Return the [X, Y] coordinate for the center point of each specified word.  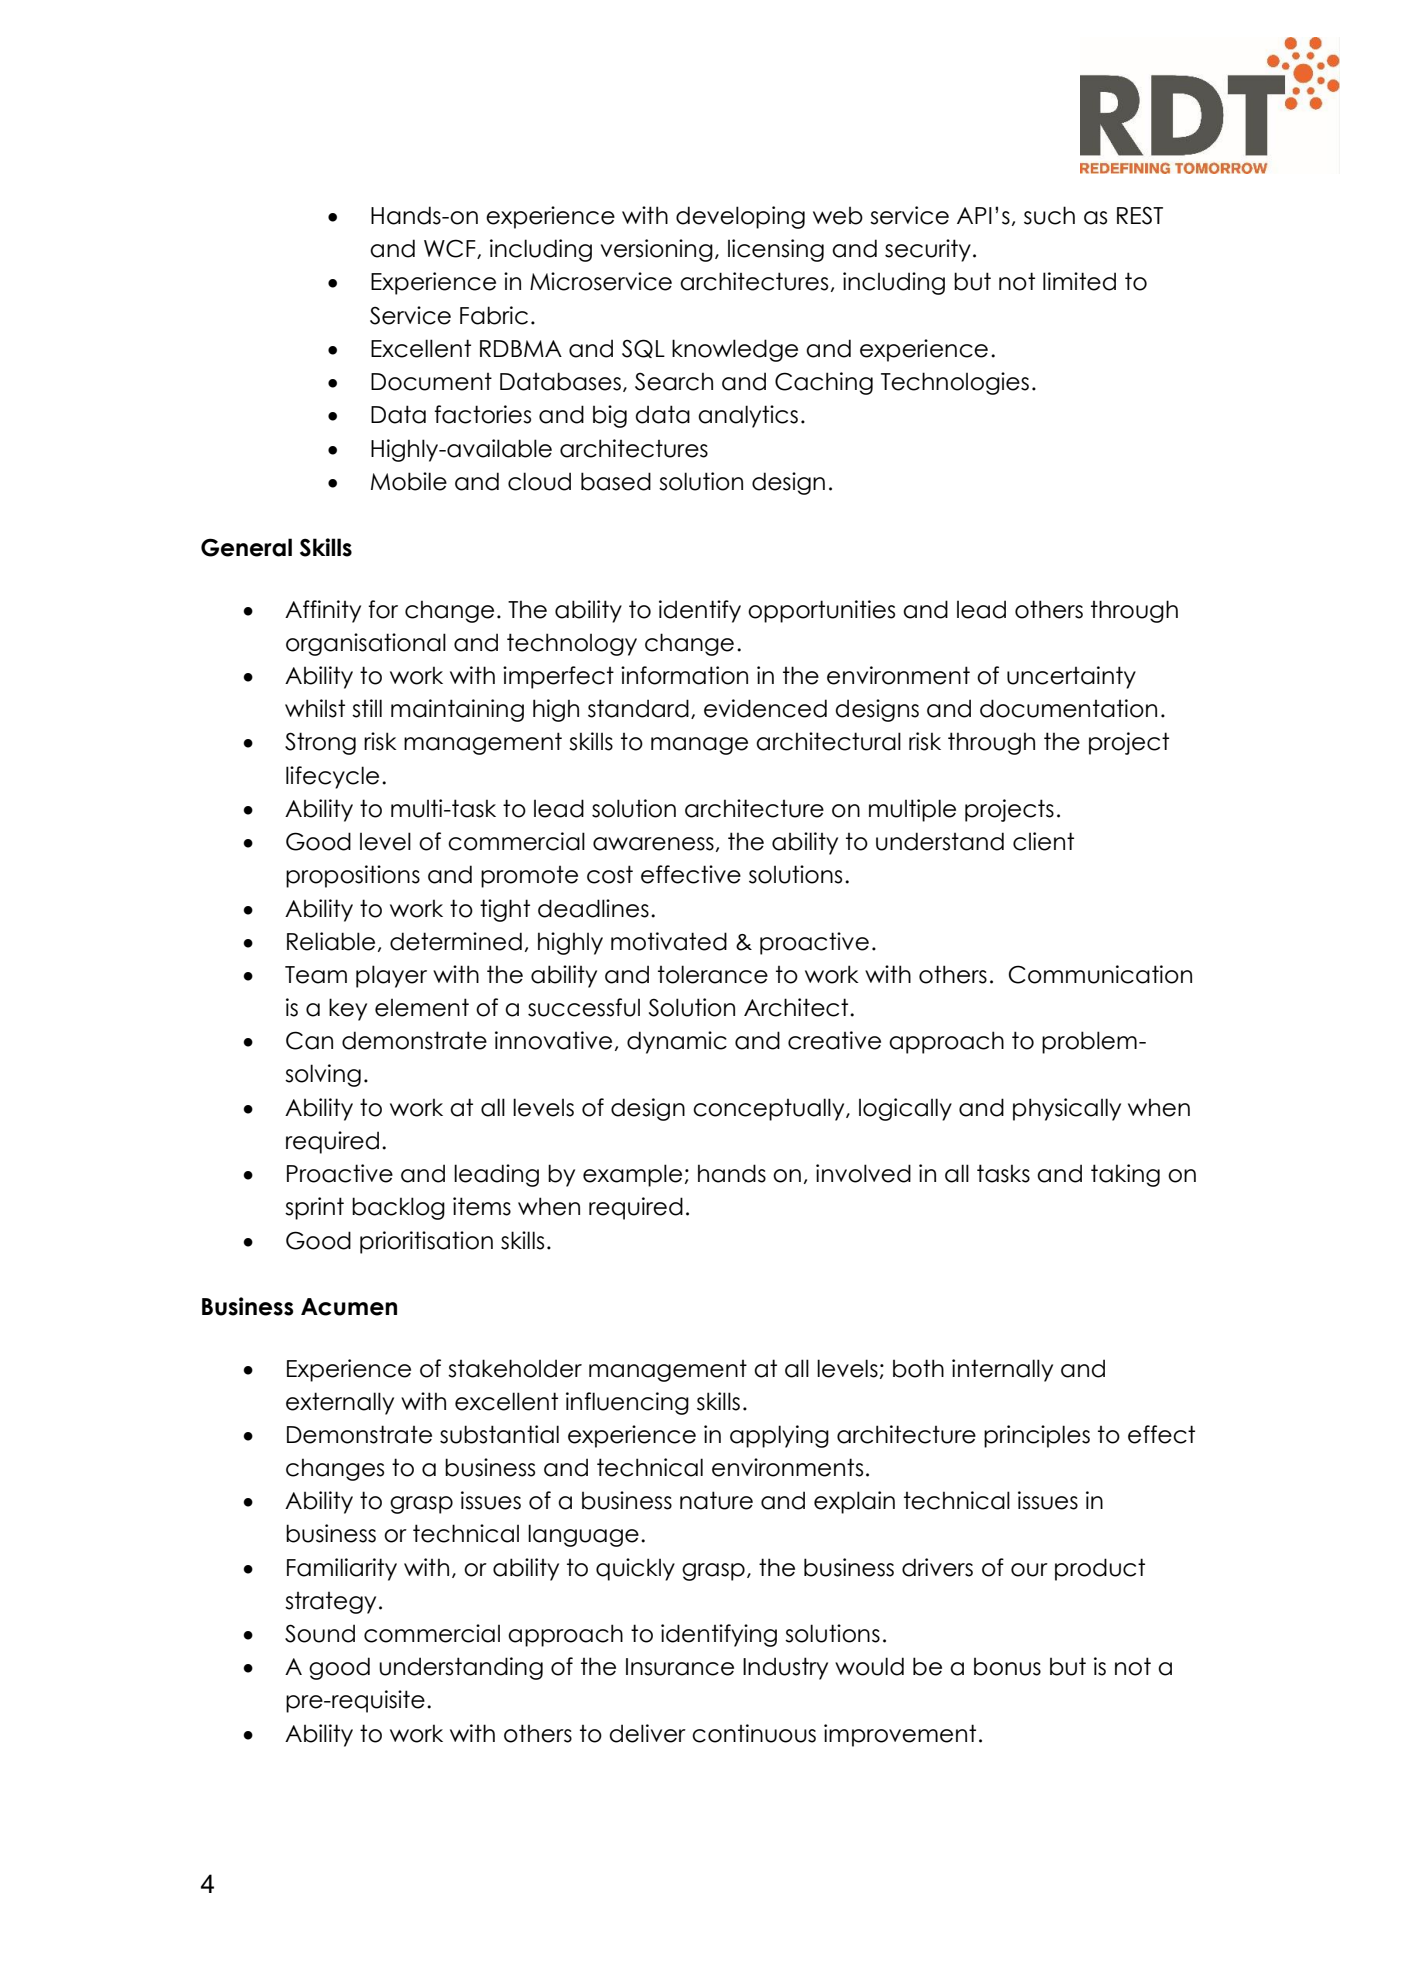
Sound [320, 1633]
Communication [1100, 974]
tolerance [713, 974]
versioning [657, 250]
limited [1079, 281]
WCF [451, 249]
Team [316, 975]
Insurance [680, 1667]
